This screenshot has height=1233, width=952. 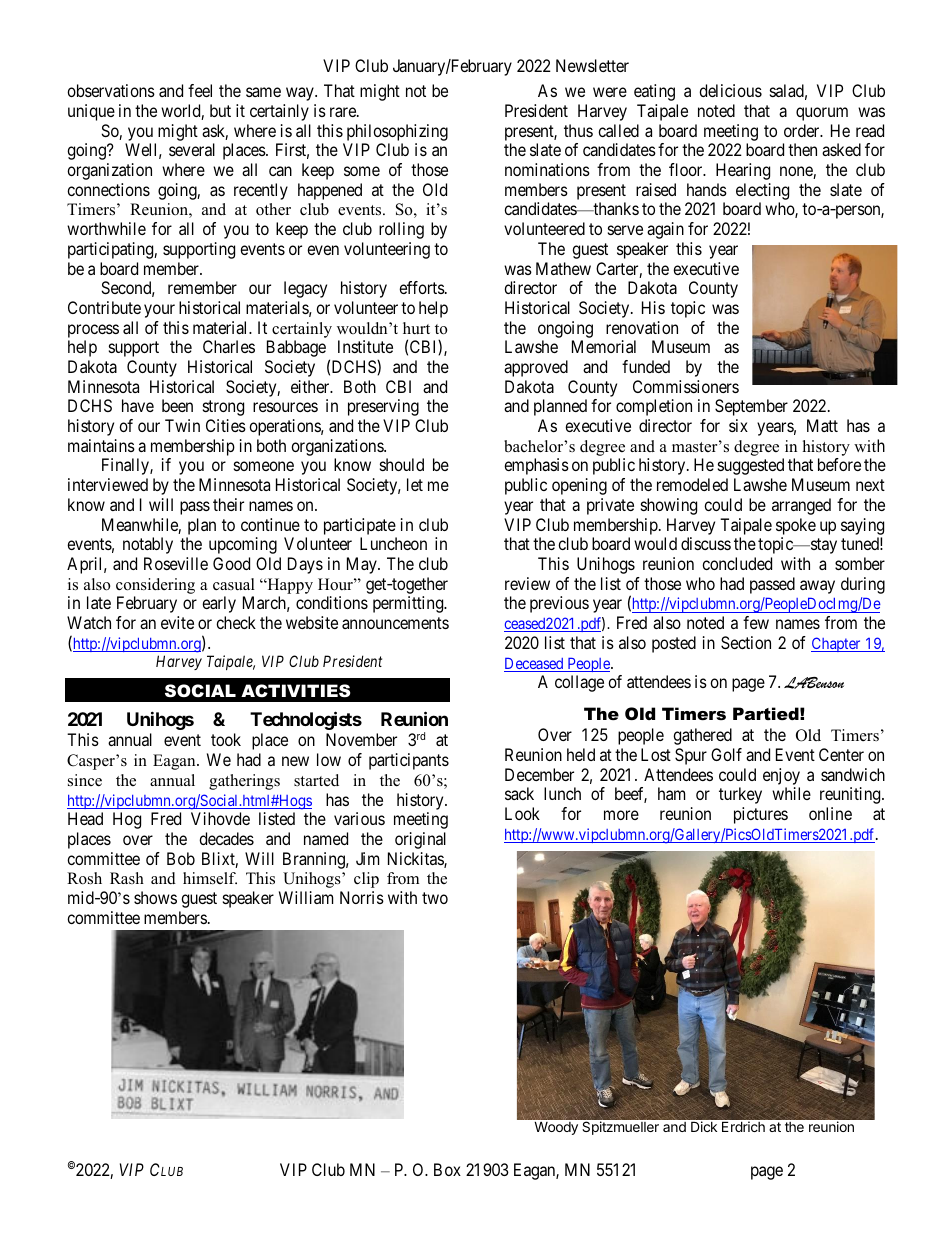 What do you see at coordinates (730, 90) in the screenshot?
I see `delicious` at bounding box center [730, 90].
